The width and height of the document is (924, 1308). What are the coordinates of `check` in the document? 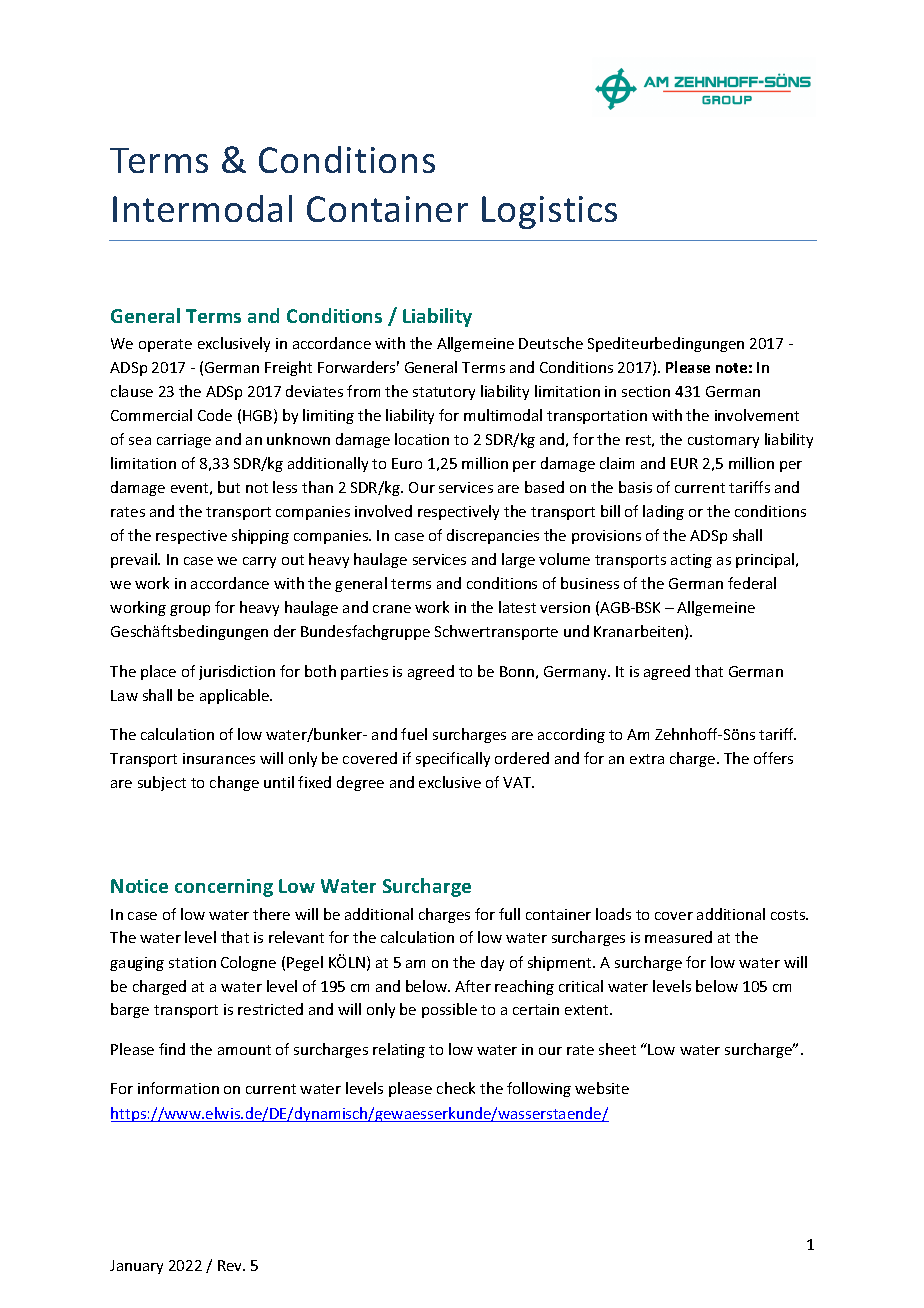 It's located at (456, 1088).
